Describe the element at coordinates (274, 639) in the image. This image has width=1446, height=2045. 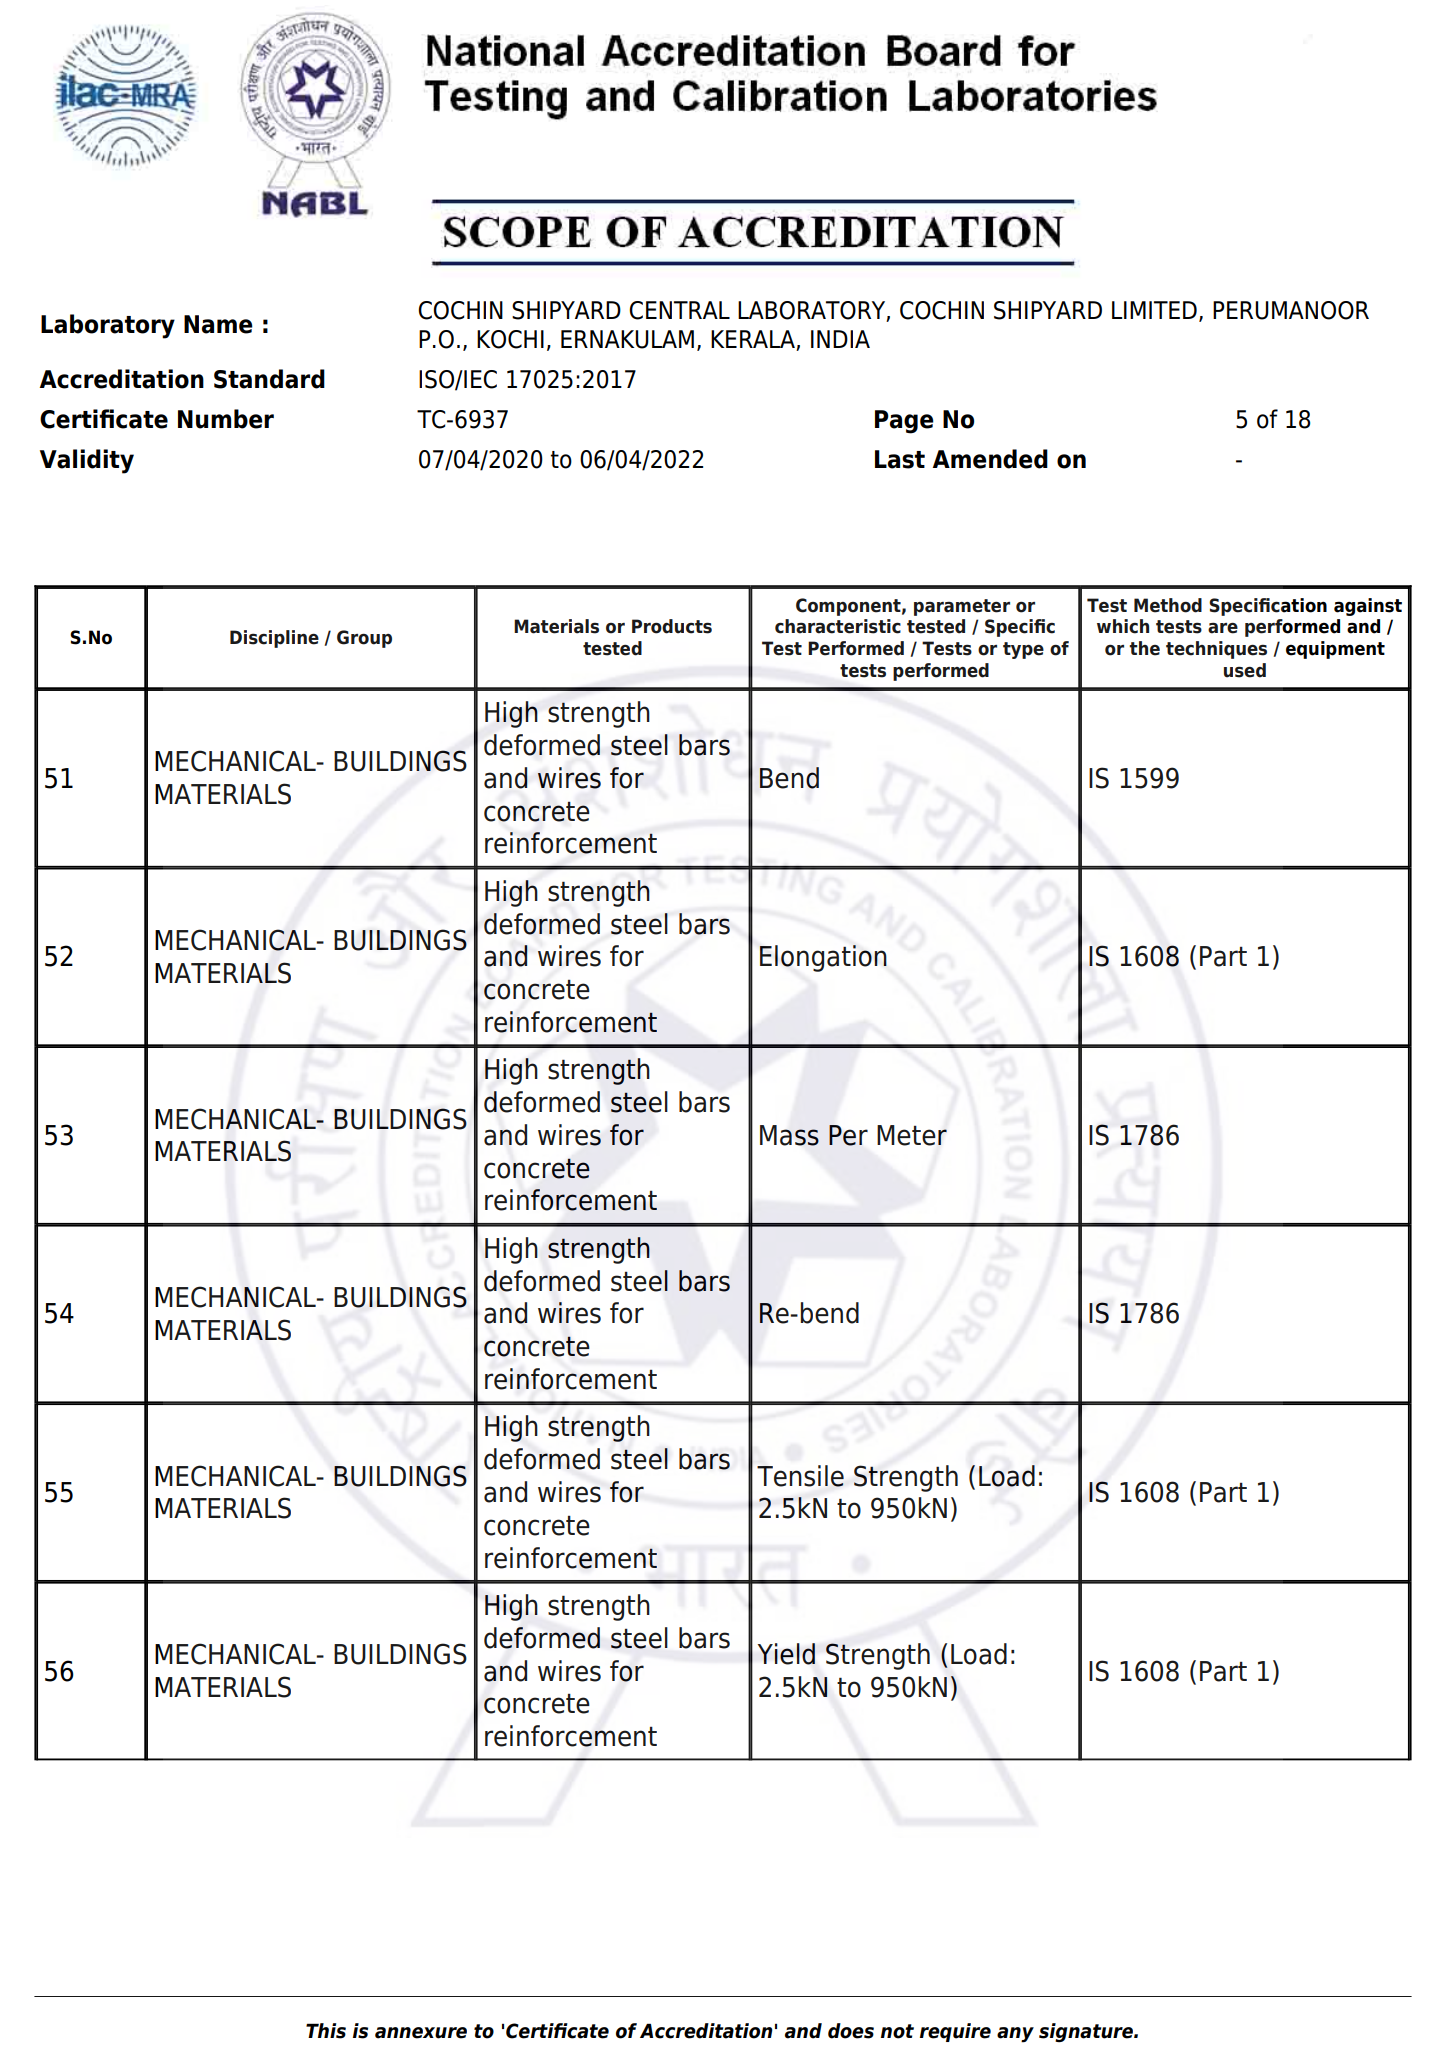
I see `Discipline` at that location.
